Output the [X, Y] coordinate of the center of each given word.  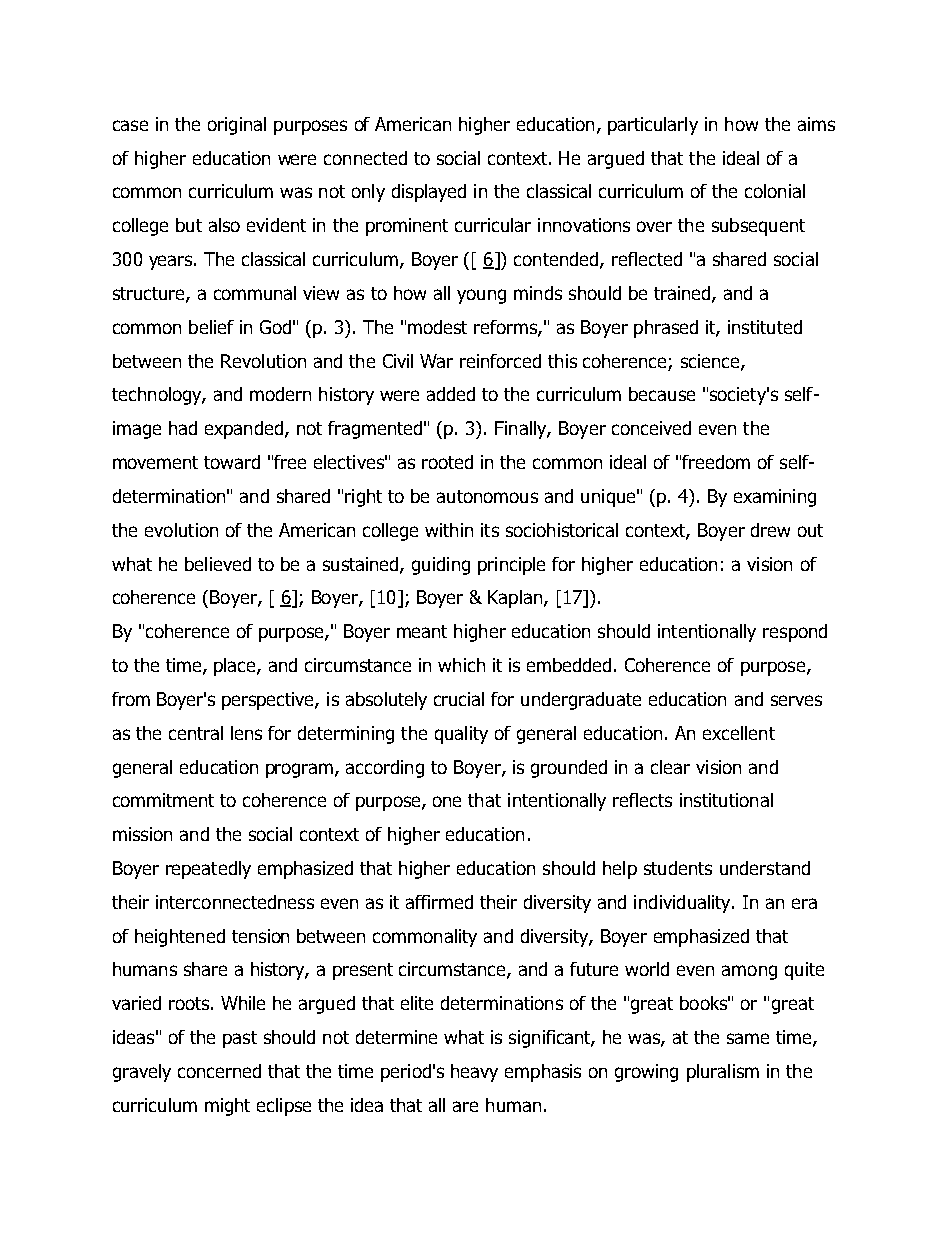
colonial [775, 191]
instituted [765, 327]
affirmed [439, 902]
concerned [219, 1071]
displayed [429, 193]
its [490, 530]
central [196, 733]
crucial [459, 699]
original [237, 126]
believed [218, 564]
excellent [739, 733]
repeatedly [208, 870]
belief [211, 327]
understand [765, 868]
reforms [506, 328]
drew [770, 530]
